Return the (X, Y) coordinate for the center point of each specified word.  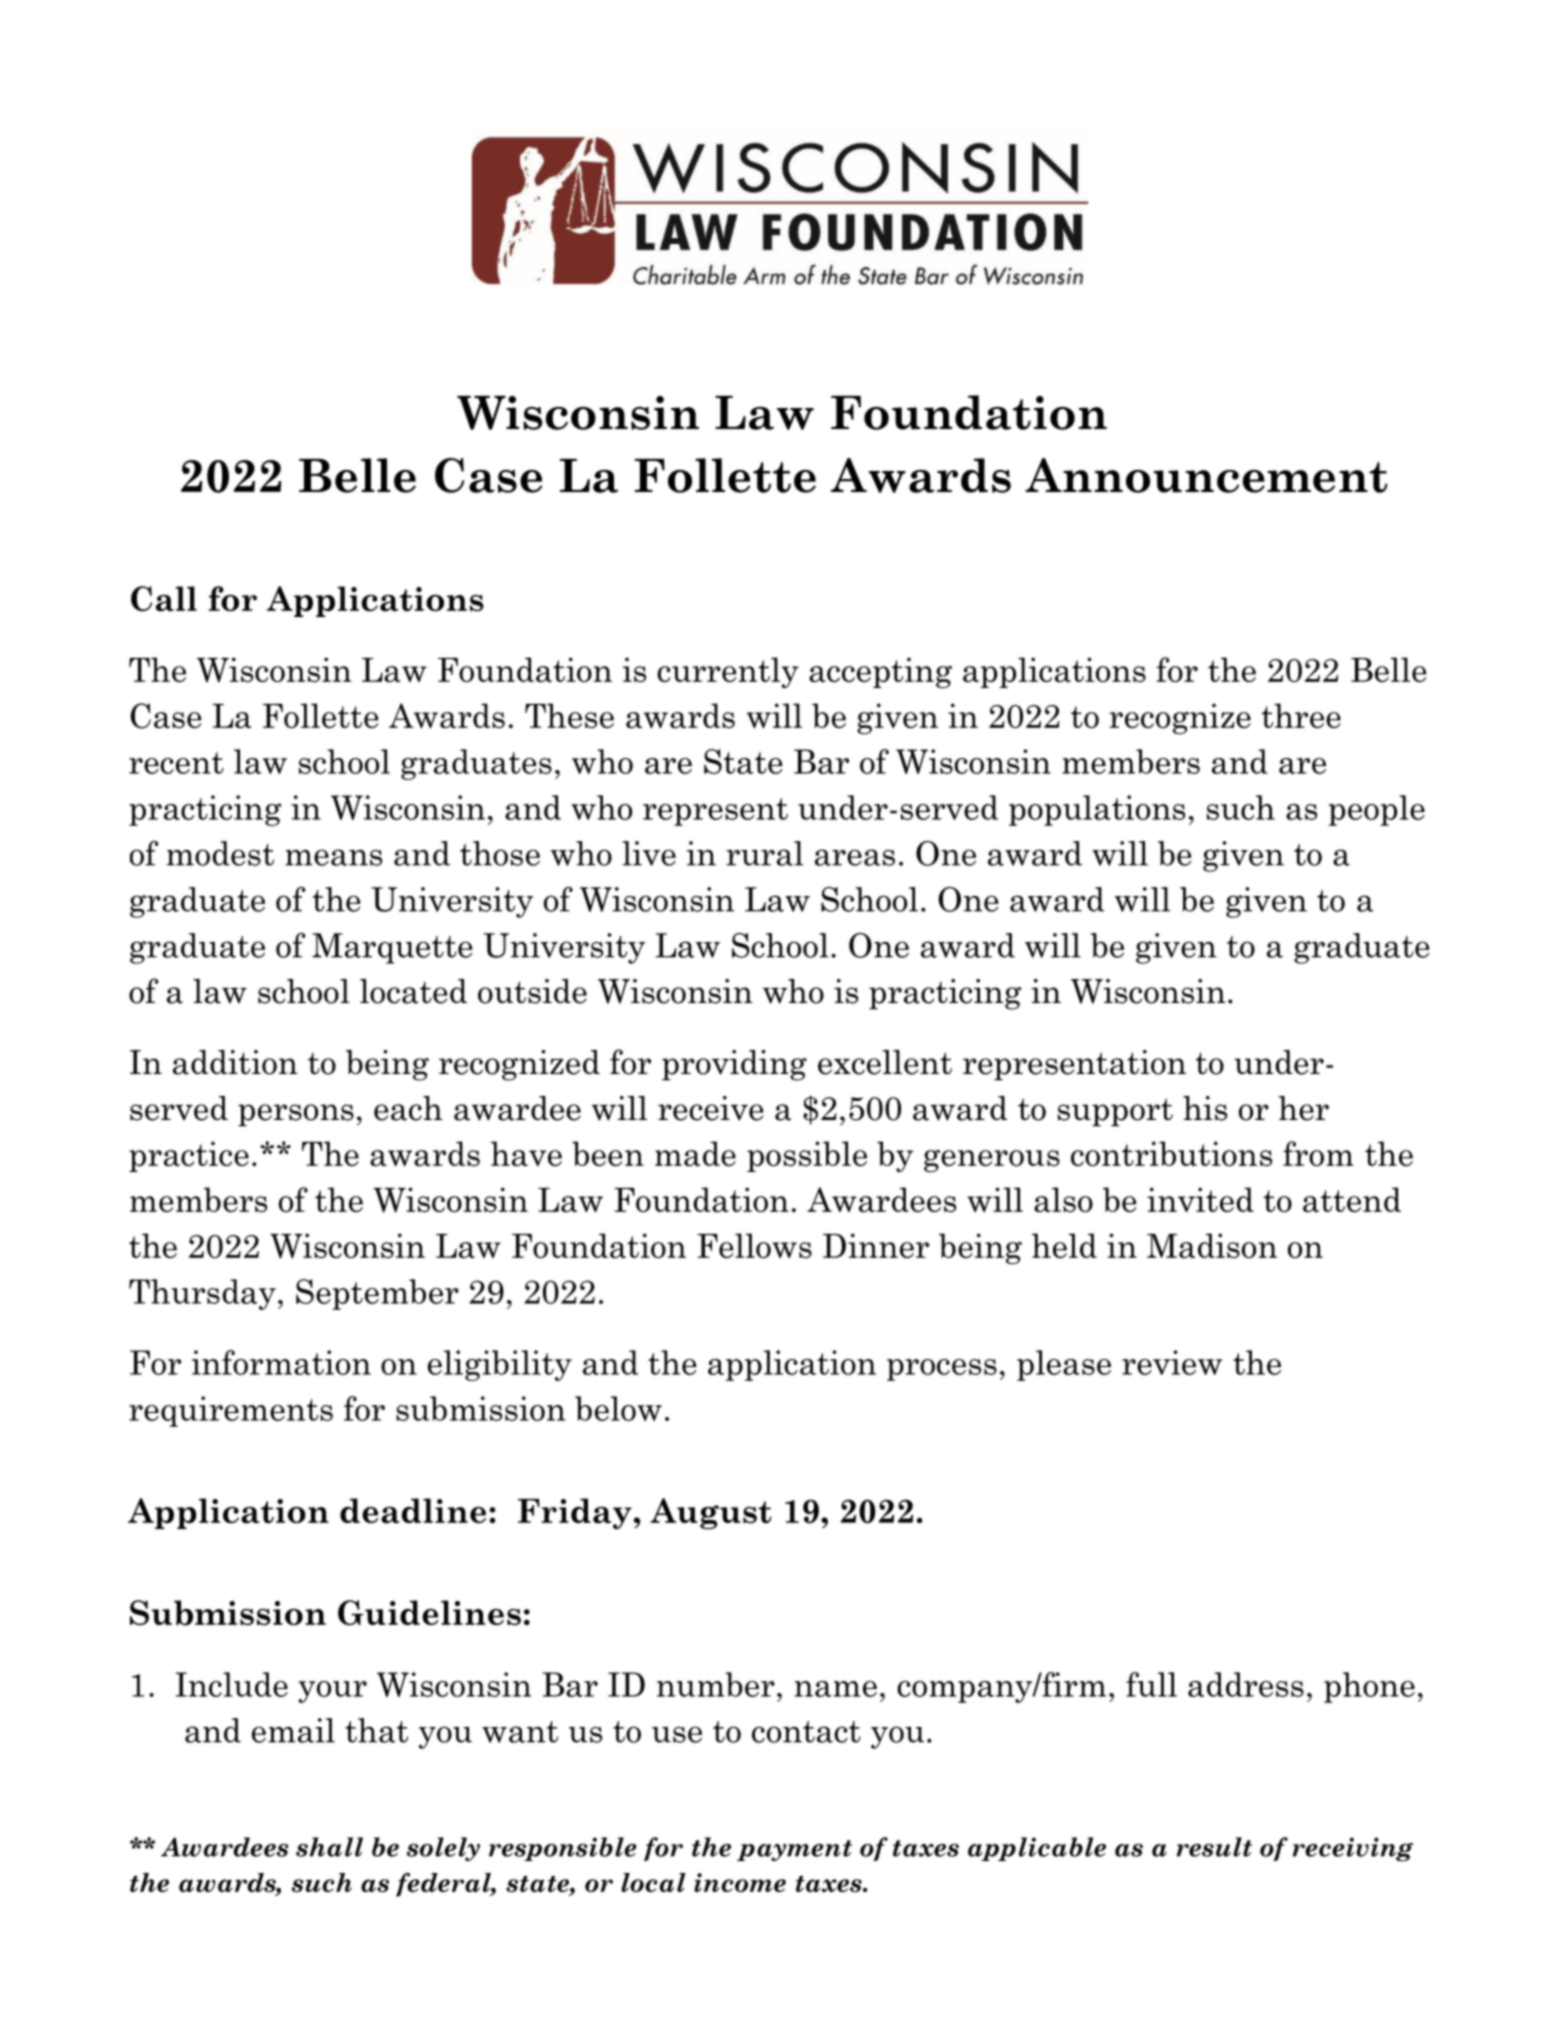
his (1205, 1108)
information (281, 1362)
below (618, 1408)
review (1172, 1362)
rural (764, 853)
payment (794, 1850)
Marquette (392, 948)
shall (329, 1847)
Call (164, 599)
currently (728, 672)
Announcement (1206, 475)
